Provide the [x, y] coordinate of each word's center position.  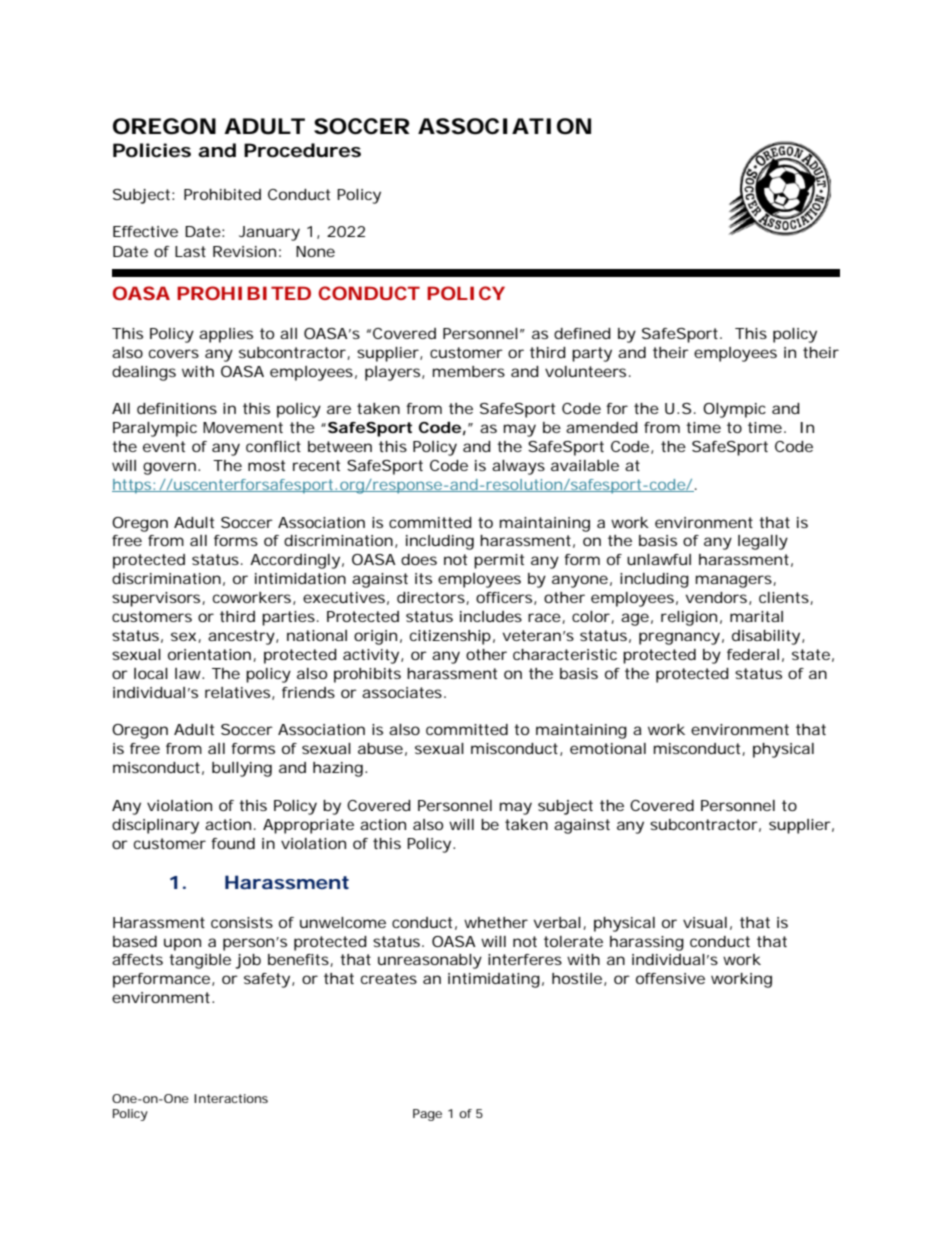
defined [582, 333]
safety [267, 980]
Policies [152, 150]
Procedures [302, 150]
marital [756, 616]
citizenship [450, 637]
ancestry [241, 637]
